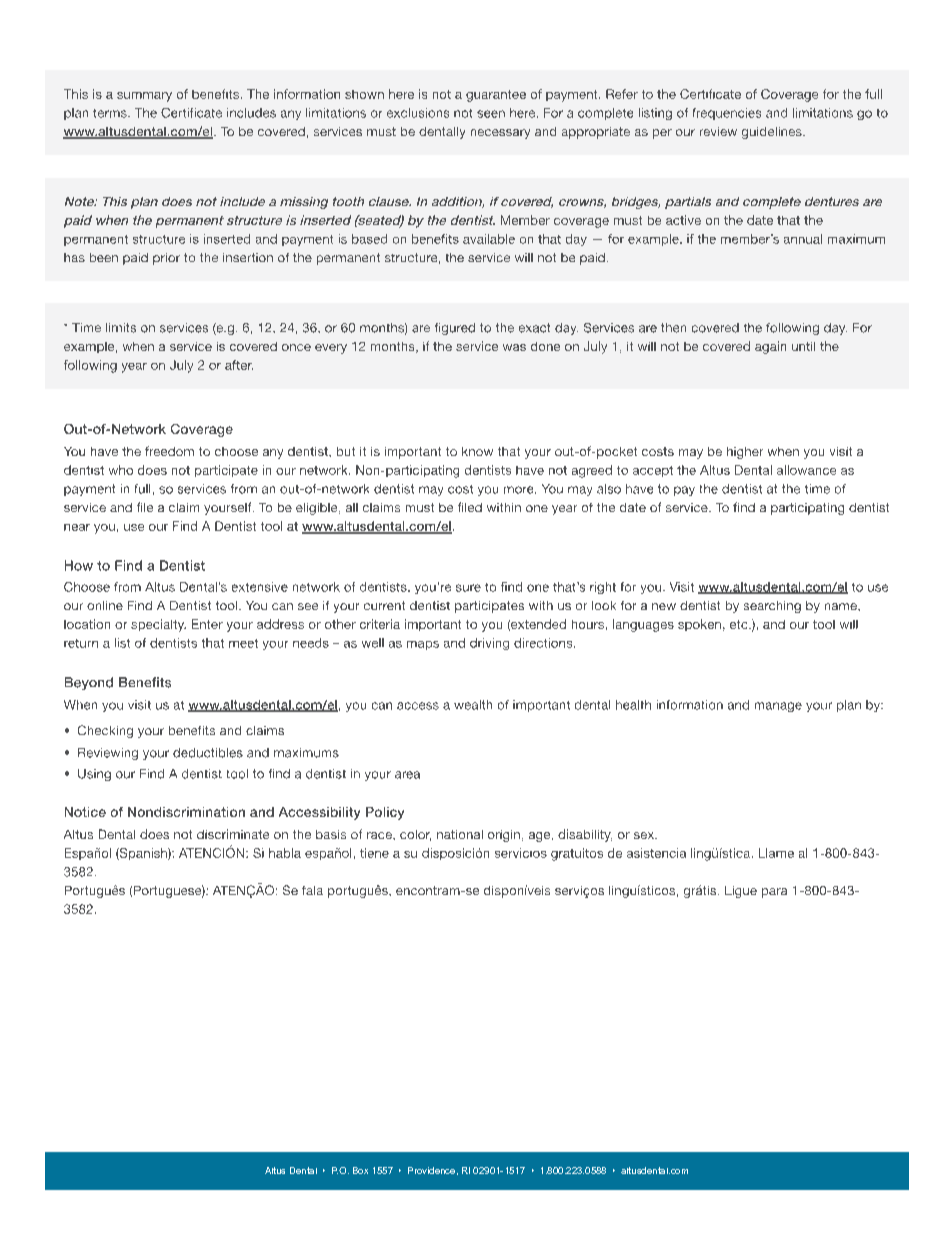  What do you see at coordinates (477, 451) in the page?
I see `know` at bounding box center [477, 451].
